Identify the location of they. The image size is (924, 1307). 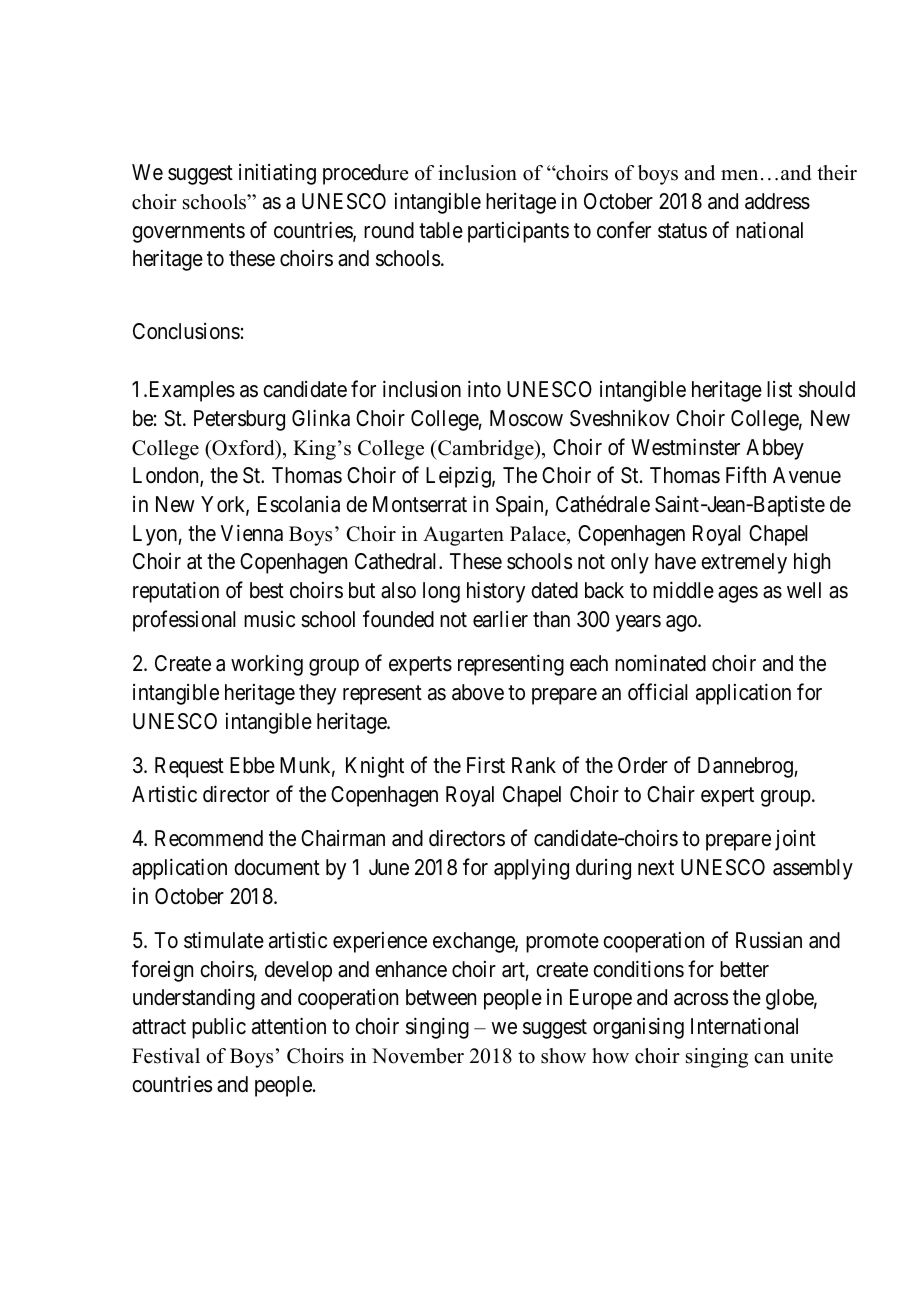
(317, 694).
